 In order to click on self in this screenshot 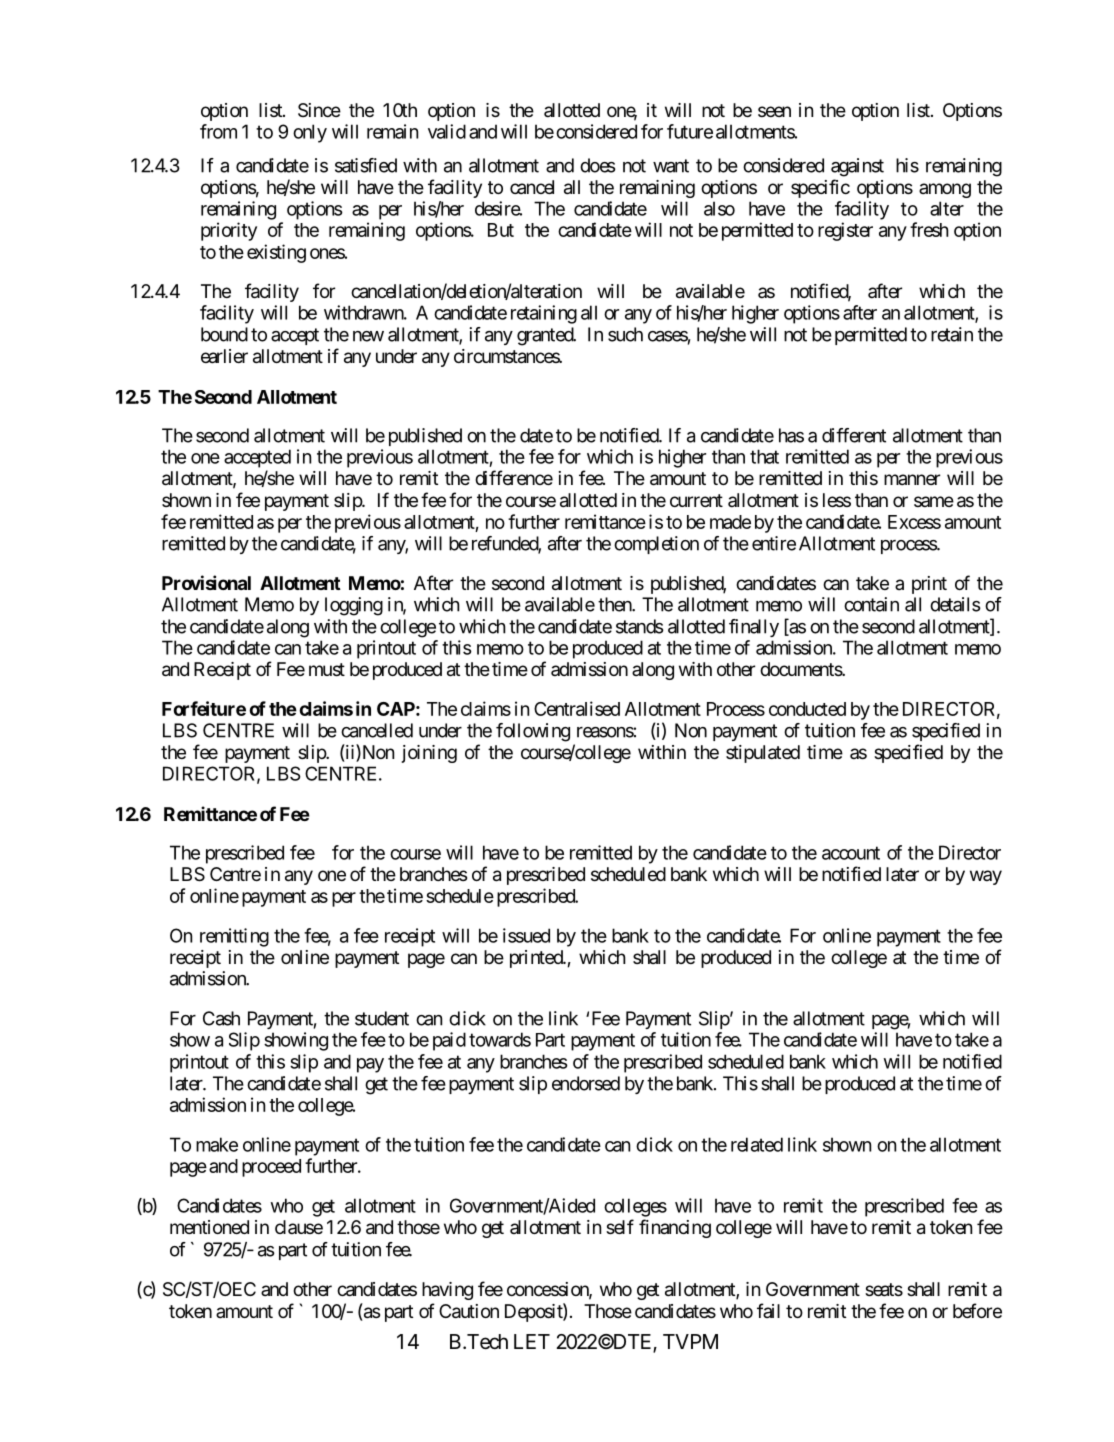, I will do `click(620, 1226)`.
